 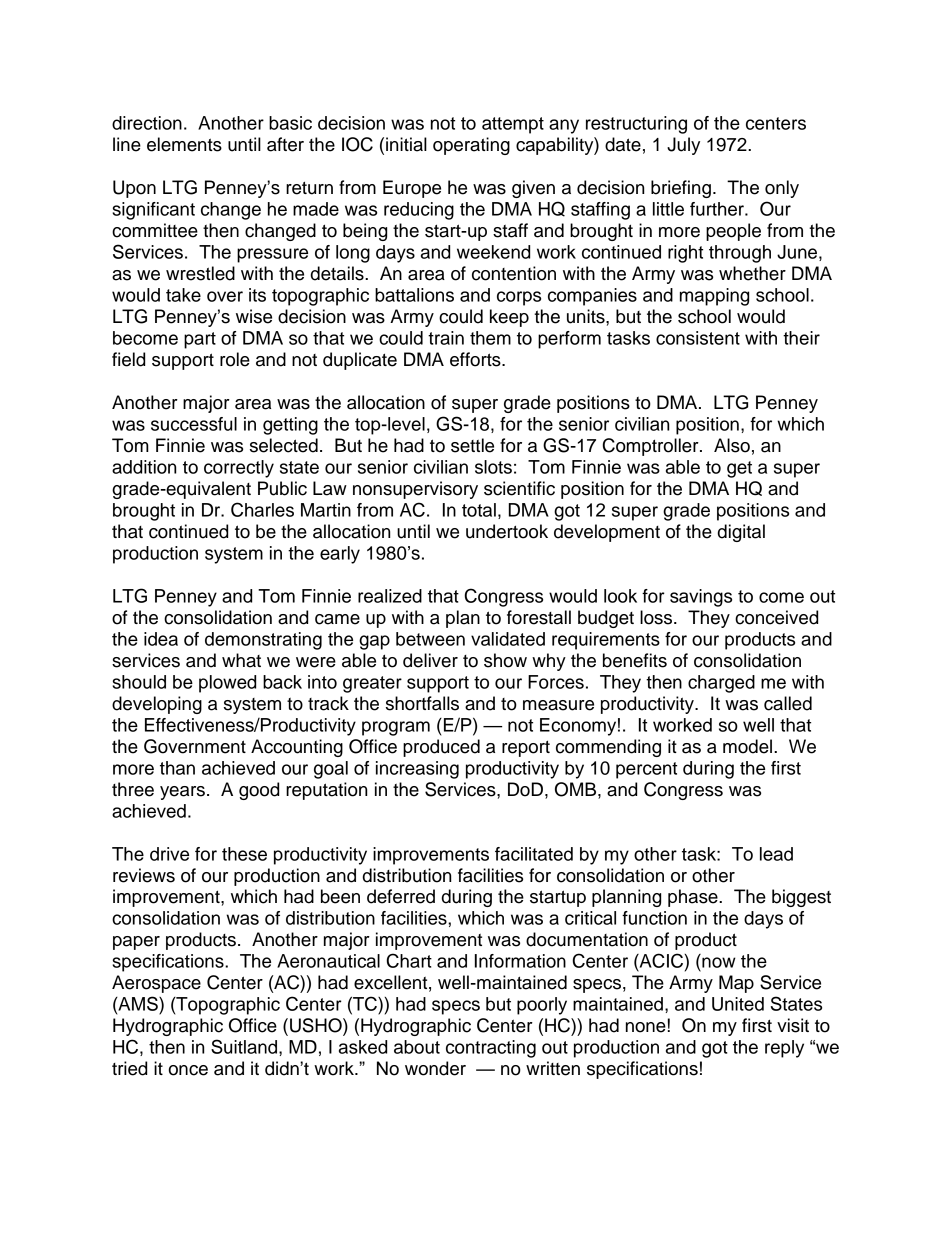 What do you see at coordinates (430, 660) in the screenshot?
I see `deliver` at bounding box center [430, 660].
